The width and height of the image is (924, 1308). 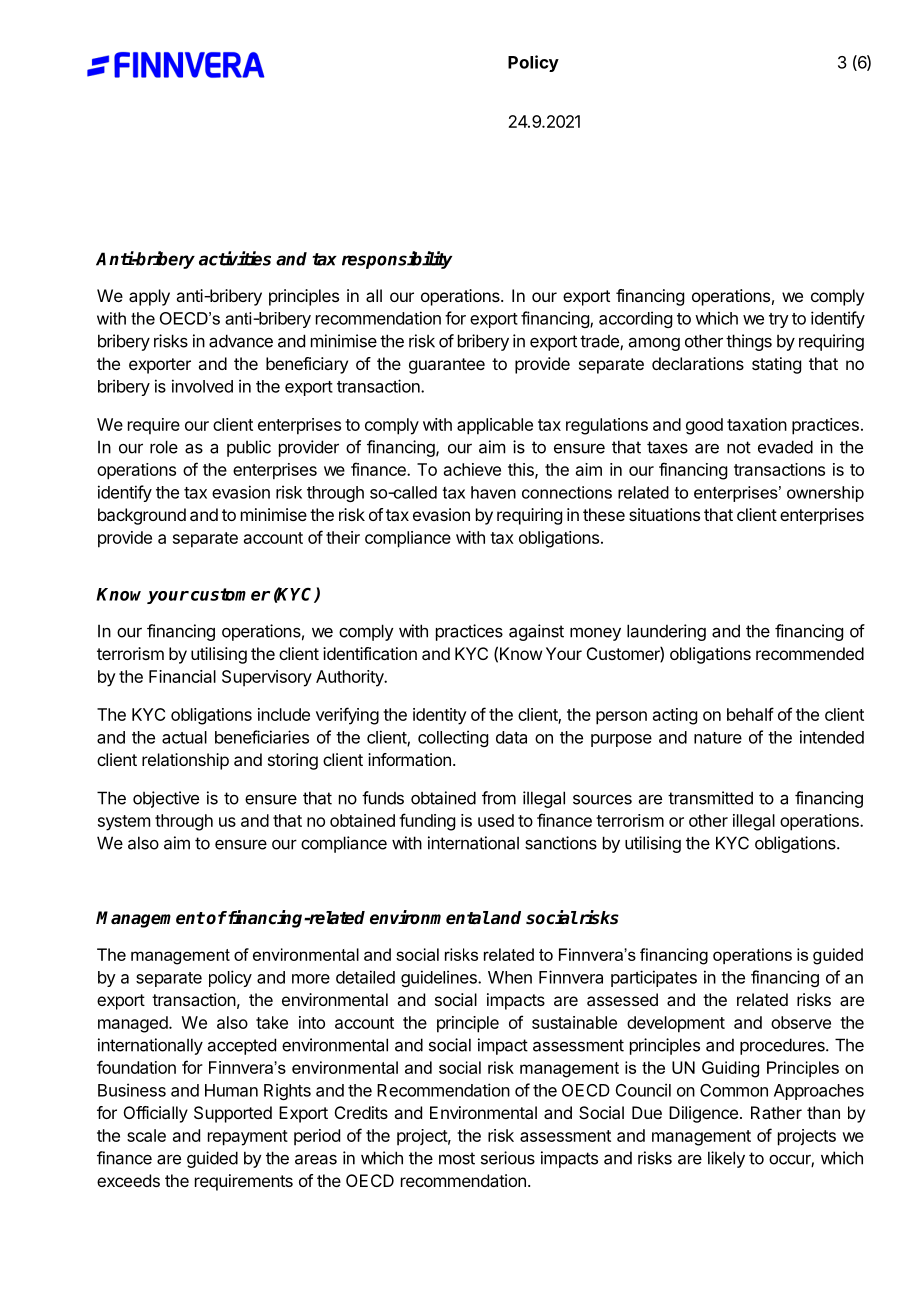 I want to click on most, so click(x=457, y=1158).
